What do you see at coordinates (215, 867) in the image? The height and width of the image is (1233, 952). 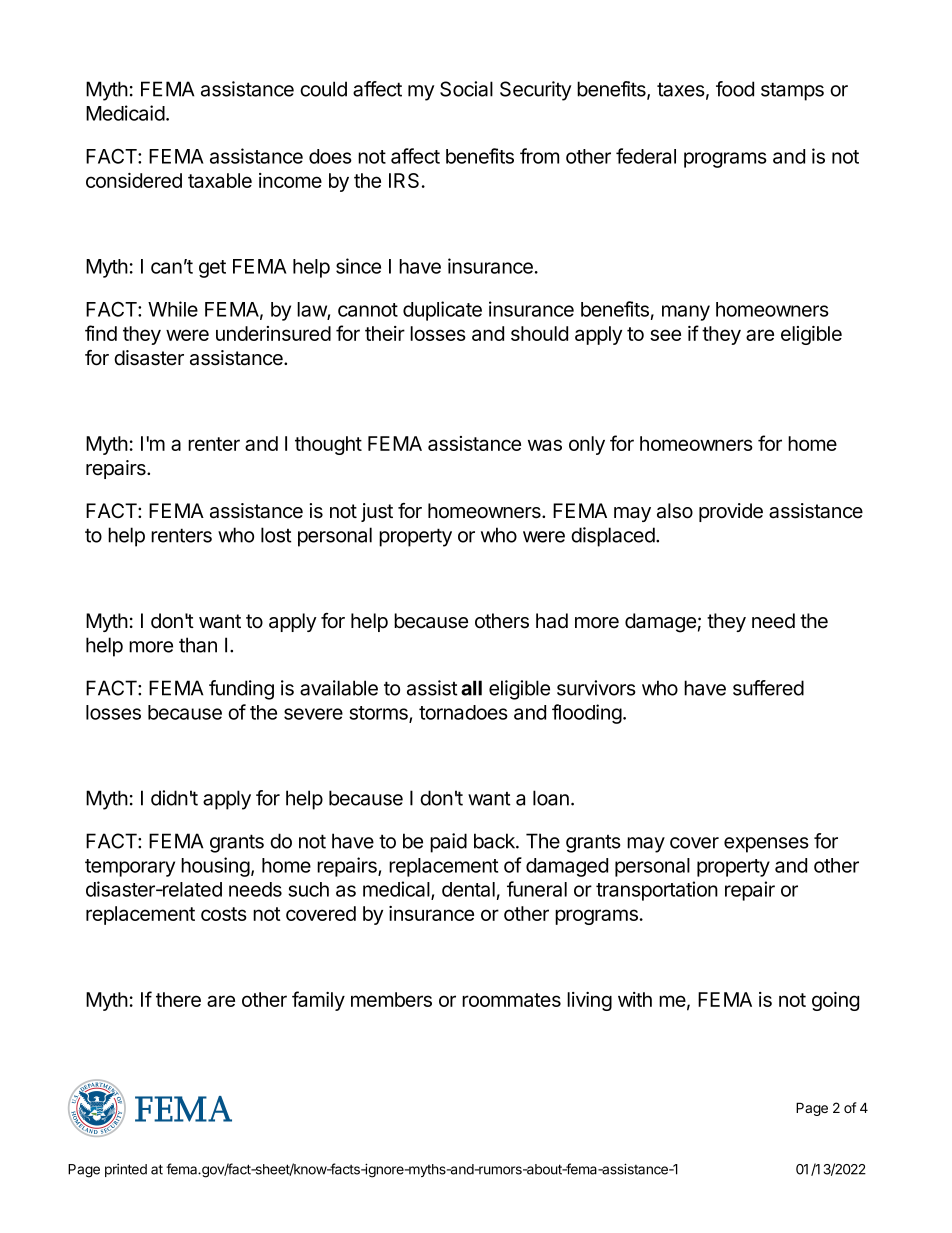 I see `housing` at bounding box center [215, 867].
